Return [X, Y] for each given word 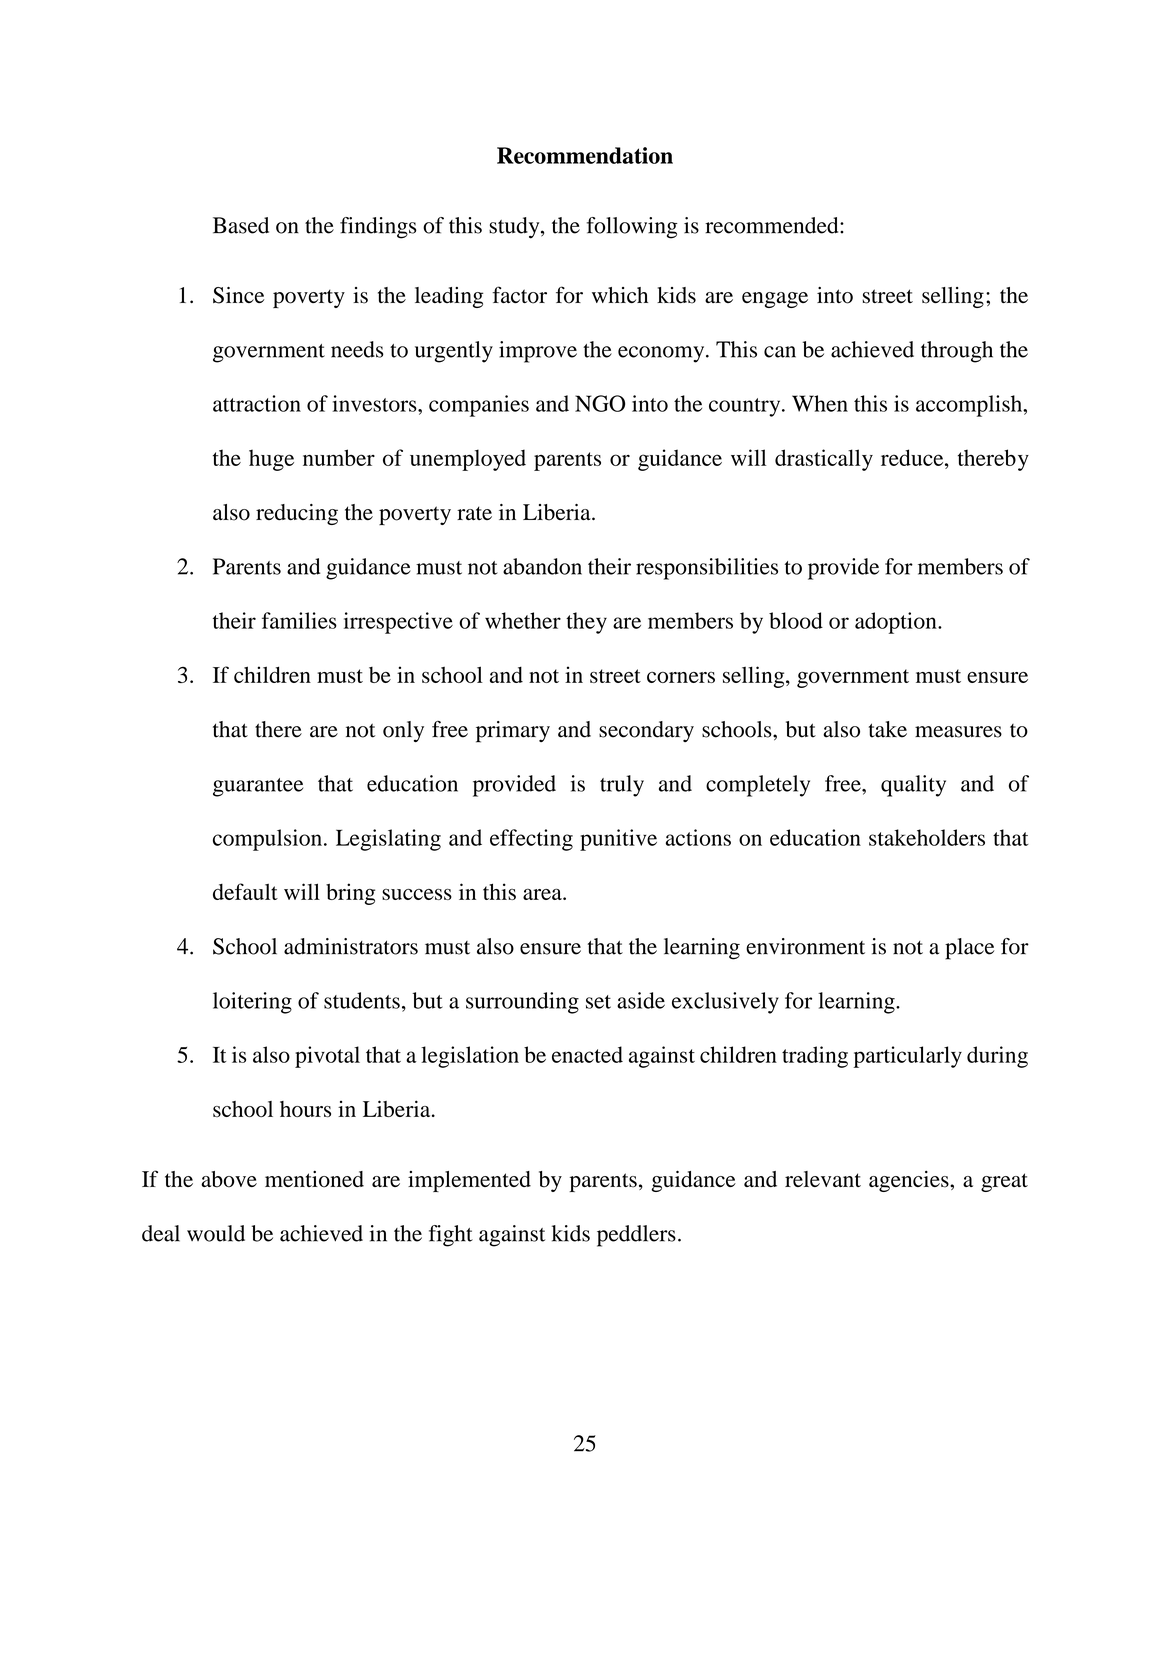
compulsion [267, 840]
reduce [913, 457]
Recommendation [585, 155]
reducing [297, 514]
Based [241, 225]
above [229, 1179]
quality [913, 786]
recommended [773, 225]
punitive [618, 840]
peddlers [636, 1236]
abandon [542, 566]
